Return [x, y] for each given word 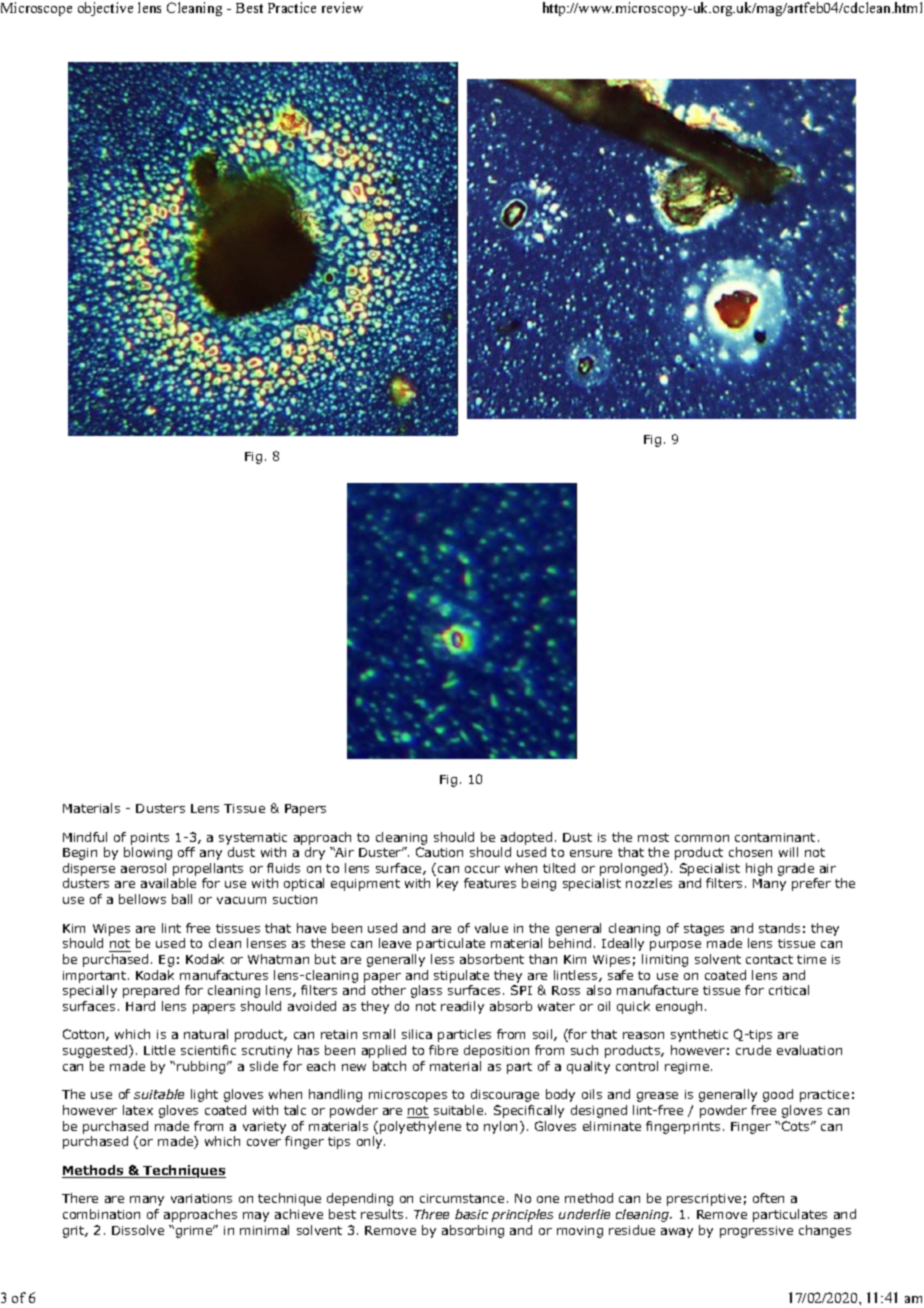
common [702, 838]
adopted [526, 838]
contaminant [775, 837]
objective [105, 9]
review [342, 7]
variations [201, 1198]
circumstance [462, 1198]
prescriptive [704, 1200]
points [150, 839]
